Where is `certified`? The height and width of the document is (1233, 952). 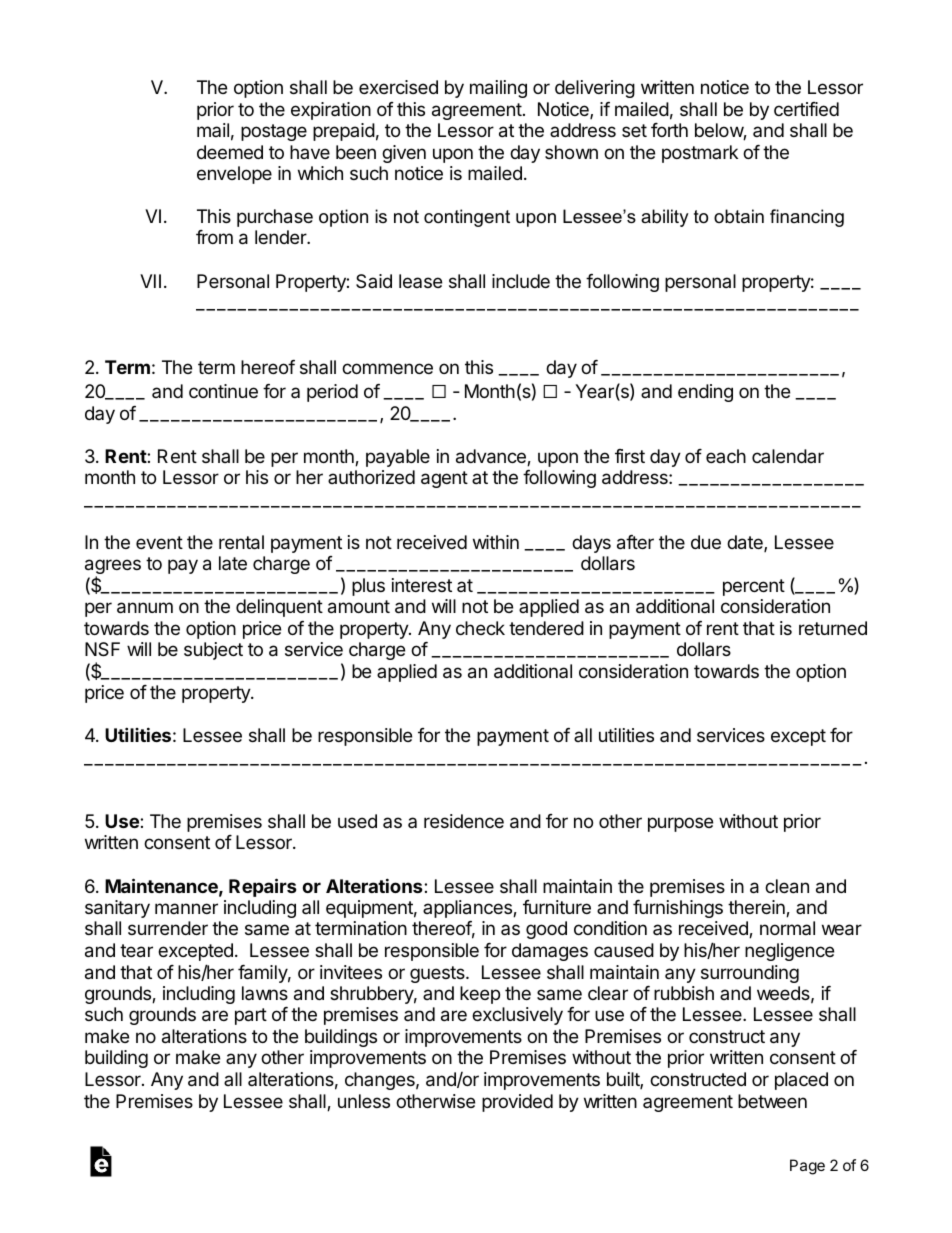 certified is located at coordinates (806, 109).
